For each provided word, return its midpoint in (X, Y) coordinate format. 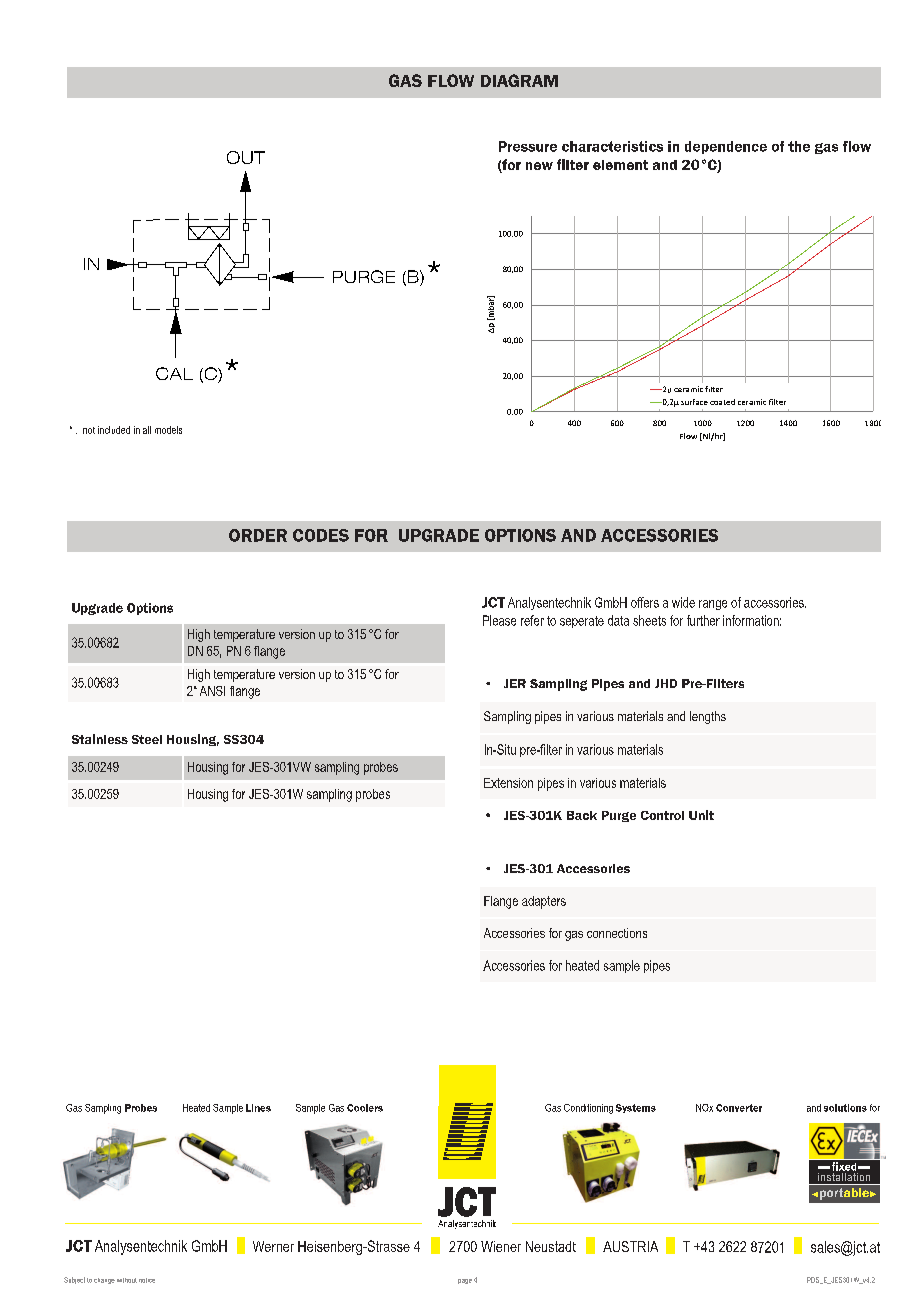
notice (147, 1280)
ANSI (212, 691)
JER (515, 683)
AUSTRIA (630, 1246)
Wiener (501, 1246)
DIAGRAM (519, 80)
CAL (174, 373)
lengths (708, 717)
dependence (726, 147)
